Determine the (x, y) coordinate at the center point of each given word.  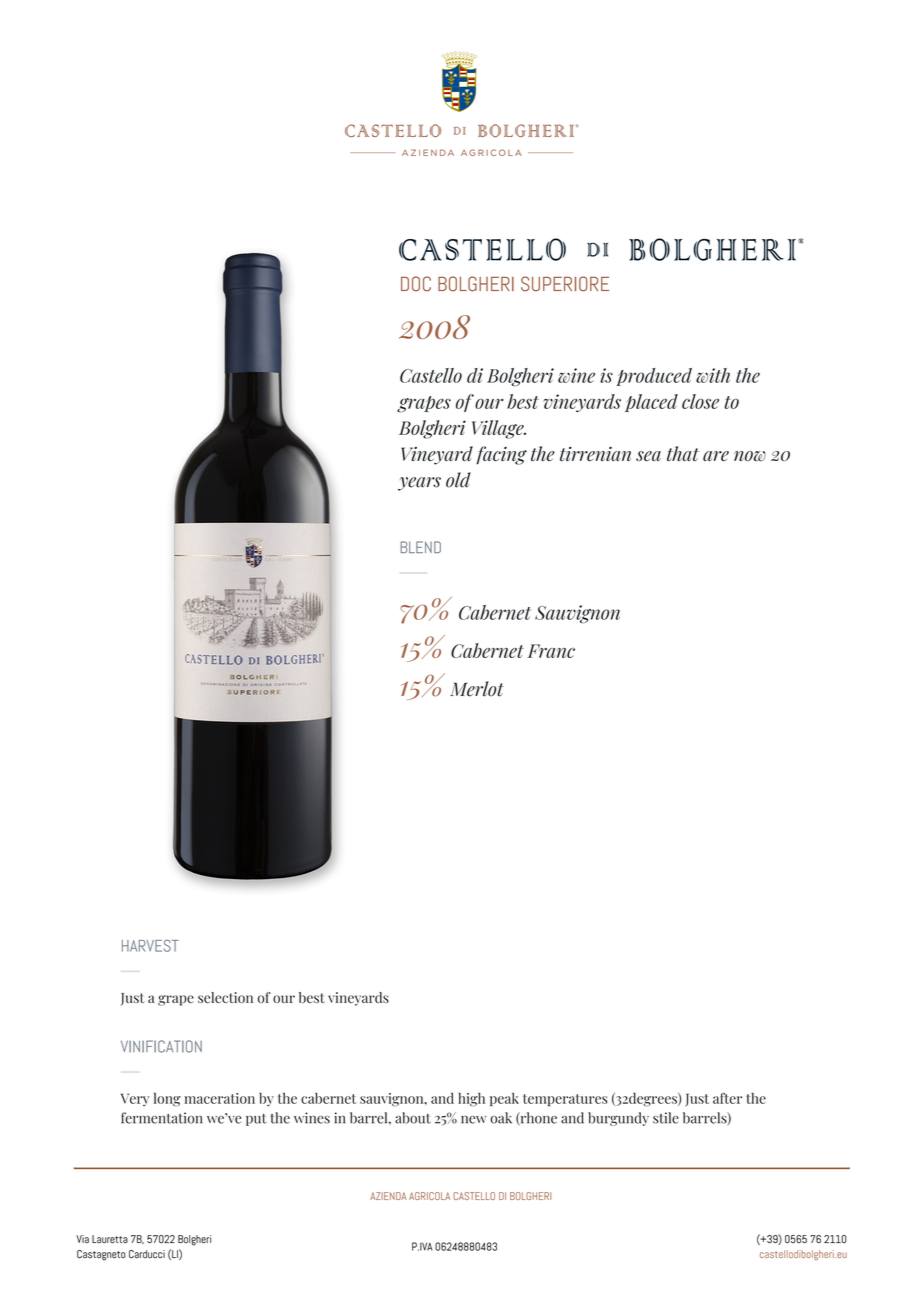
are (716, 456)
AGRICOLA (429, 1196)
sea (648, 456)
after (727, 1098)
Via (82, 1239)
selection (225, 997)
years (419, 484)
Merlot (477, 689)
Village (499, 429)
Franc (551, 651)
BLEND (420, 547)
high (471, 1099)
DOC (416, 283)
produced (654, 377)
